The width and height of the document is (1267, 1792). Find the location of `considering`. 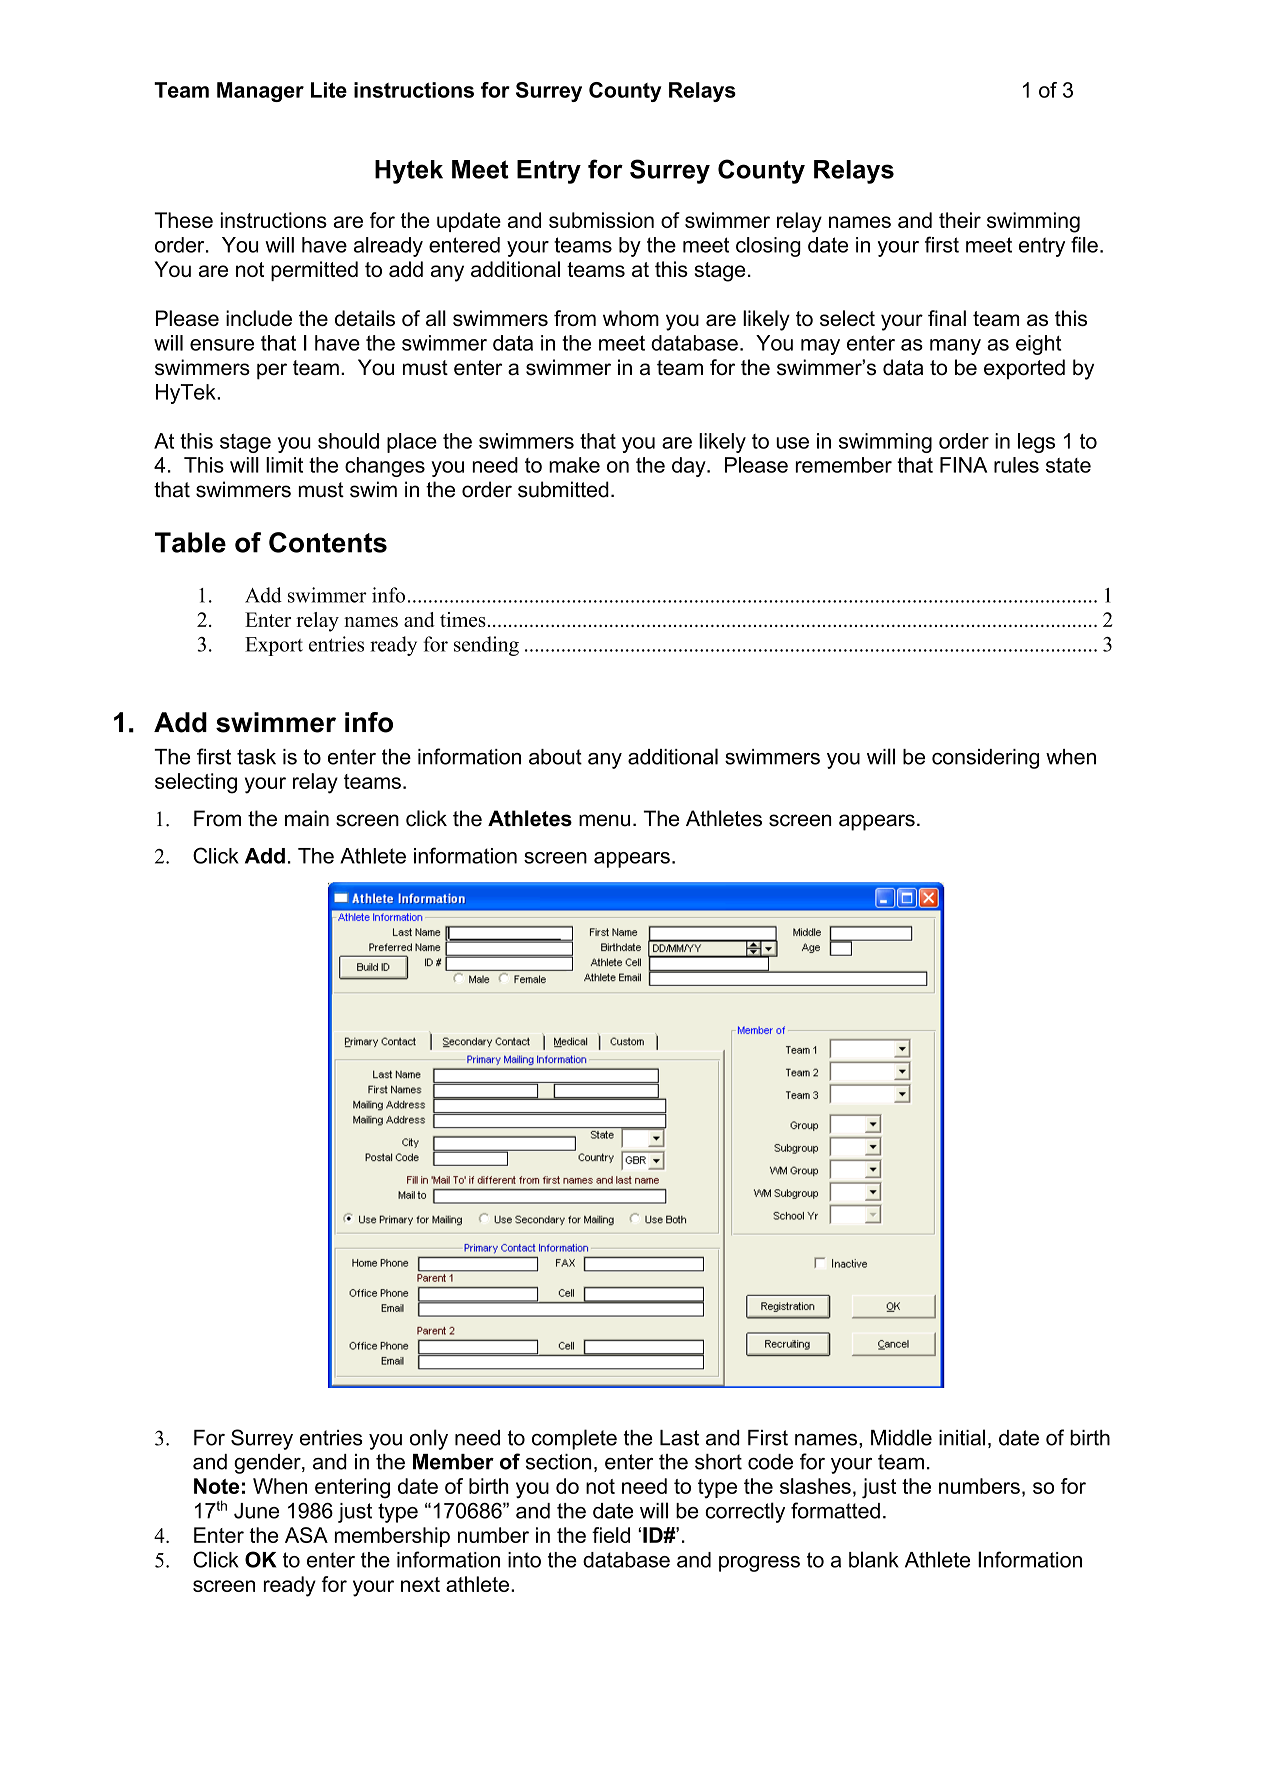

considering is located at coordinates (985, 759).
